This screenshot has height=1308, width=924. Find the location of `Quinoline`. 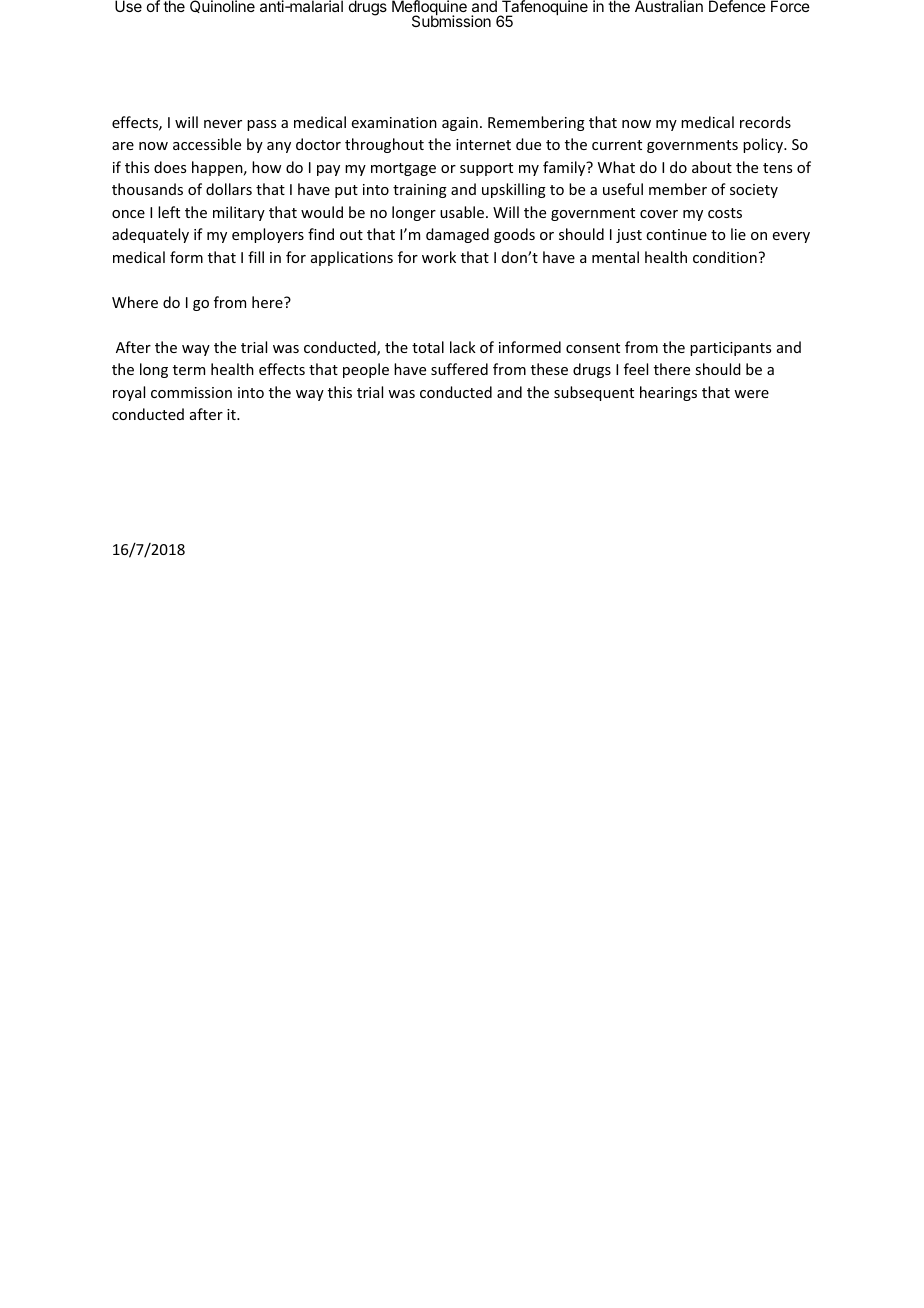

Quinoline is located at coordinates (222, 6).
